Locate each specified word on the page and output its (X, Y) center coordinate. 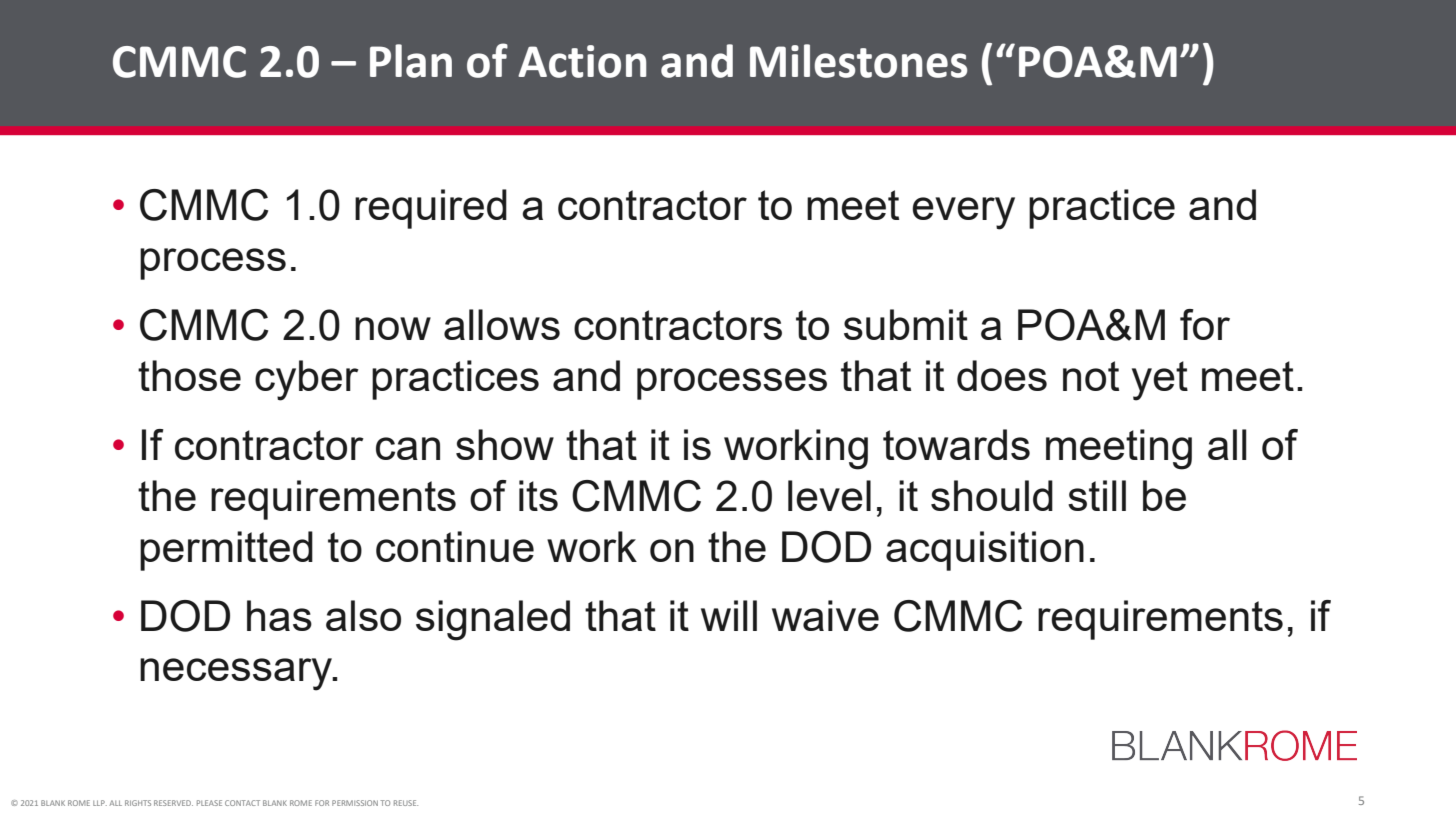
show (505, 444)
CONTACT (242, 803)
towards (956, 444)
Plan (411, 61)
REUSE (406, 803)
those (189, 375)
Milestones (859, 61)
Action (582, 61)
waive (825, 615)
